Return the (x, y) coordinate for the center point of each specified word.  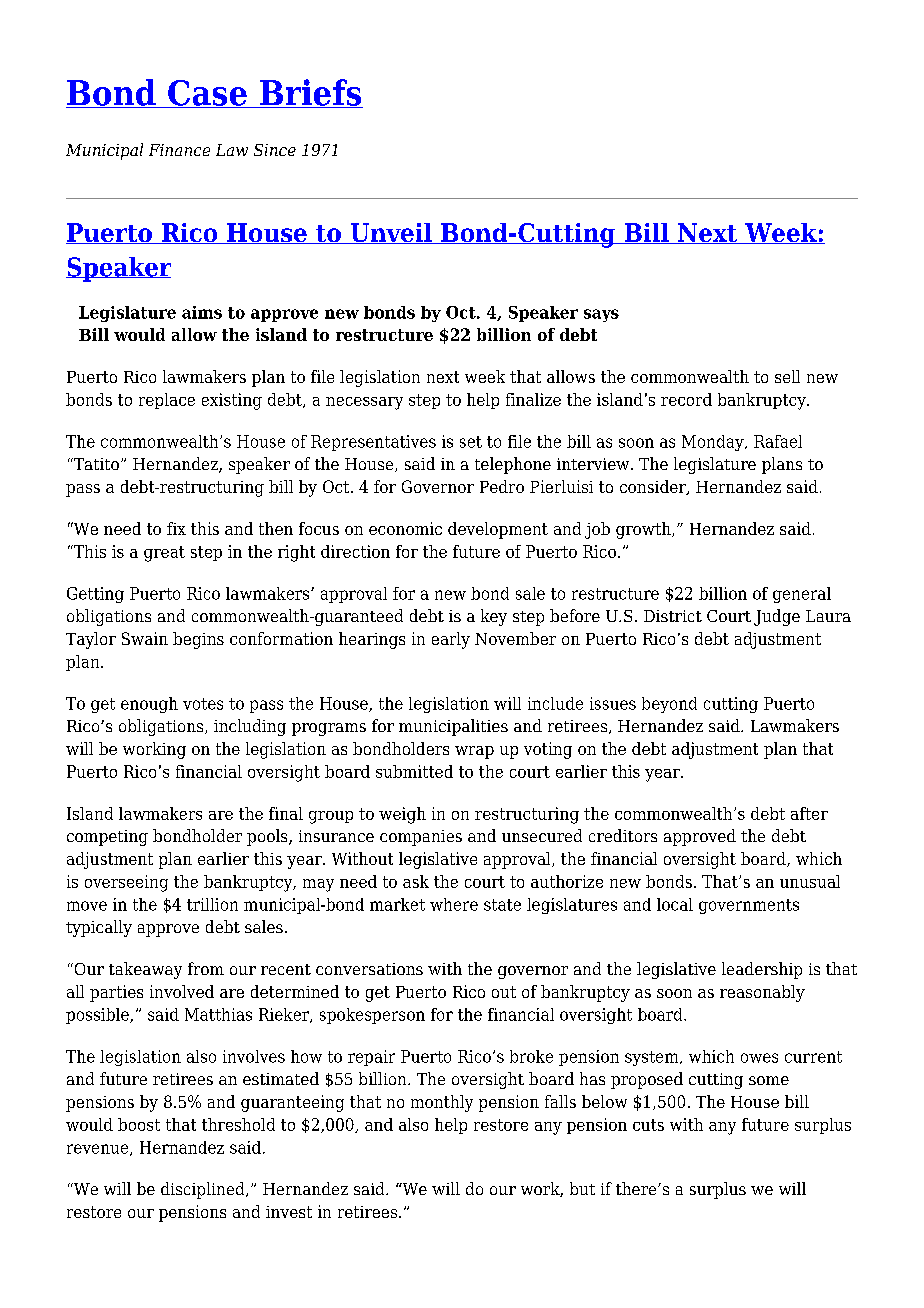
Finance (179, 150)
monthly (442, 1103)
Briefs (310, 93)
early (451, 640)
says (601, 315)
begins (198, 640)
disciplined (204, 1190)
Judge (777, 617)
